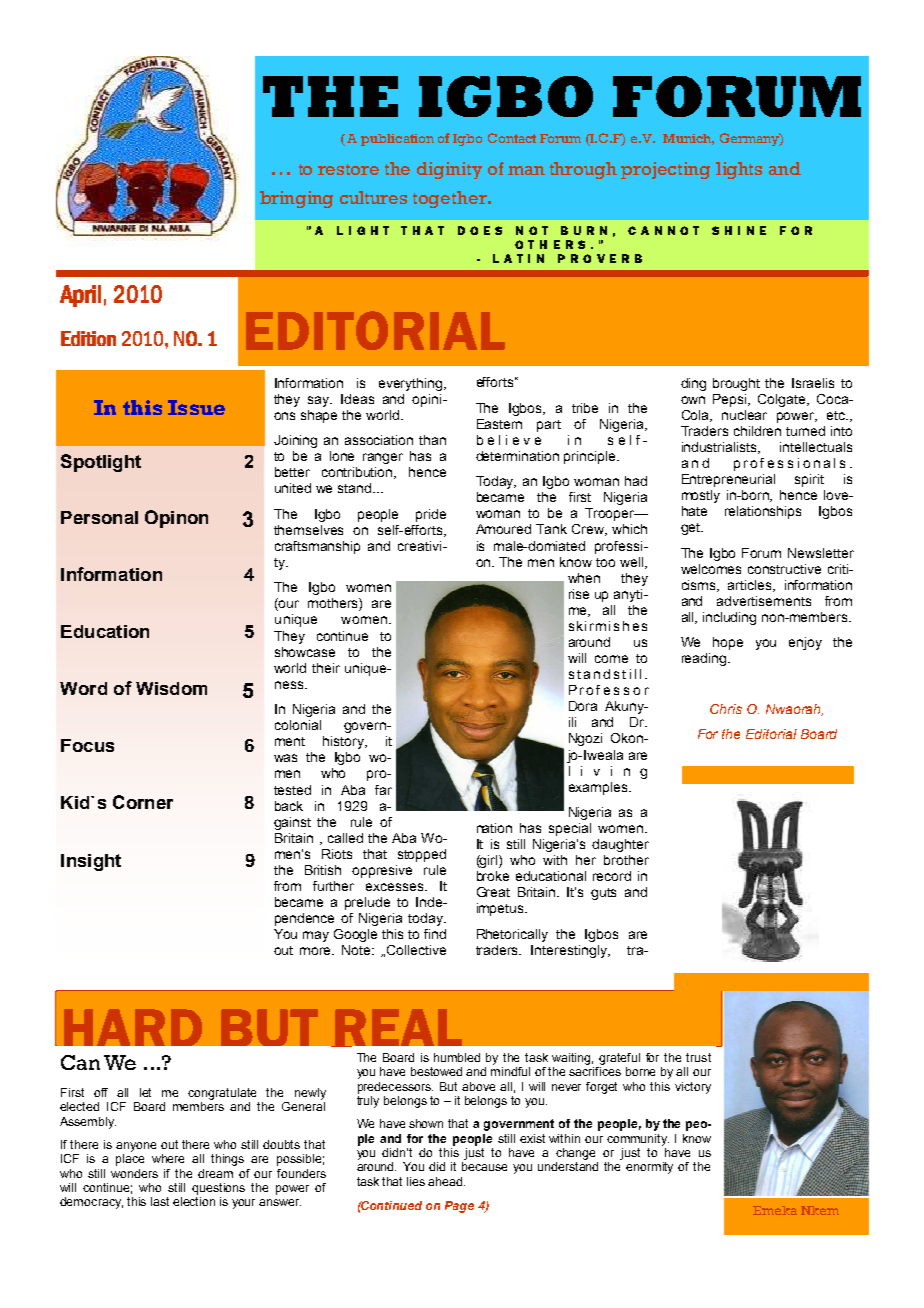  What do you see at coordinates (649, 1168) in the screenshot?
I see `enormity` at bounding box center [649, 1168].
